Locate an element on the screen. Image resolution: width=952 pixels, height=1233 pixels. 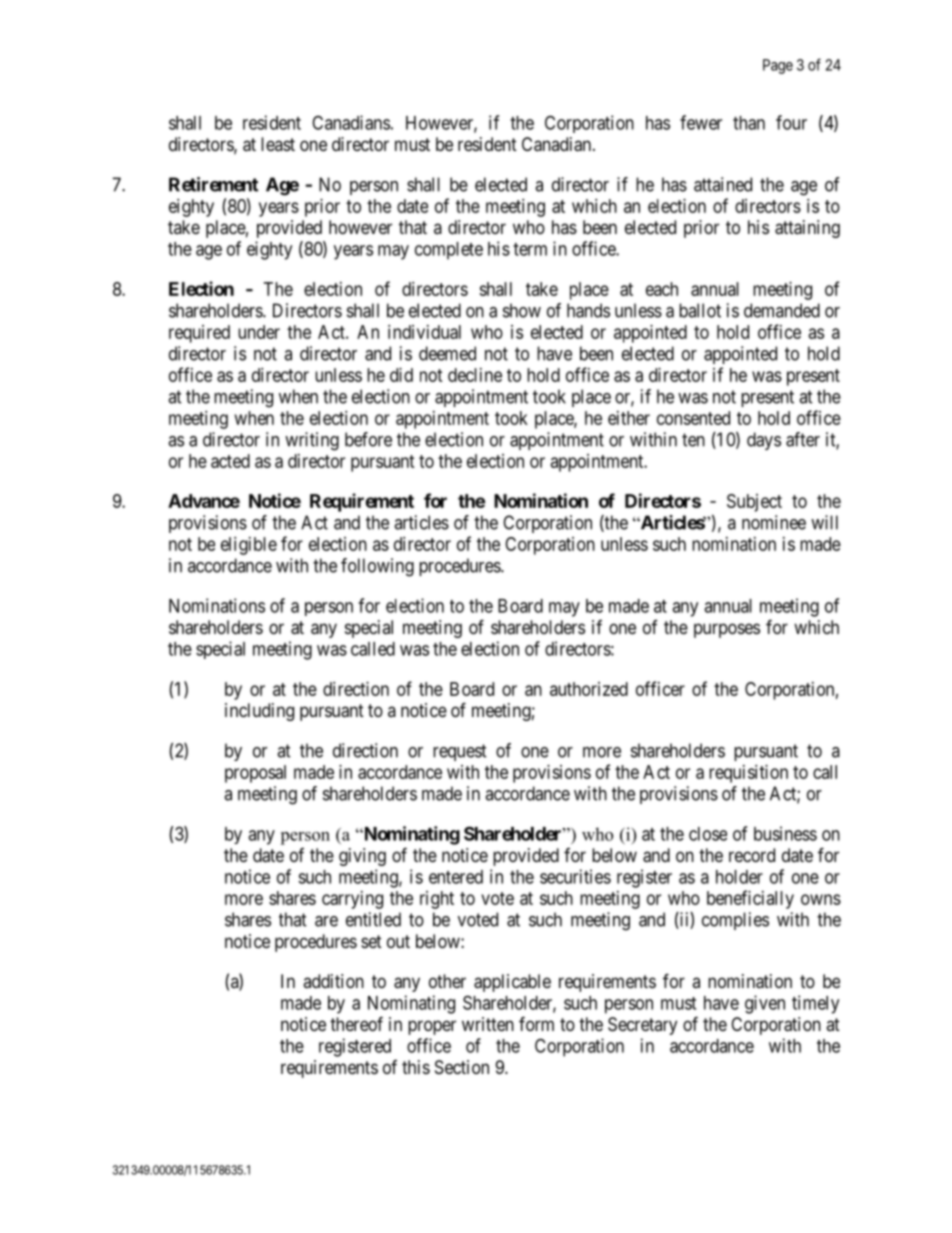
thereof is located at coordinates (356, 1023).
